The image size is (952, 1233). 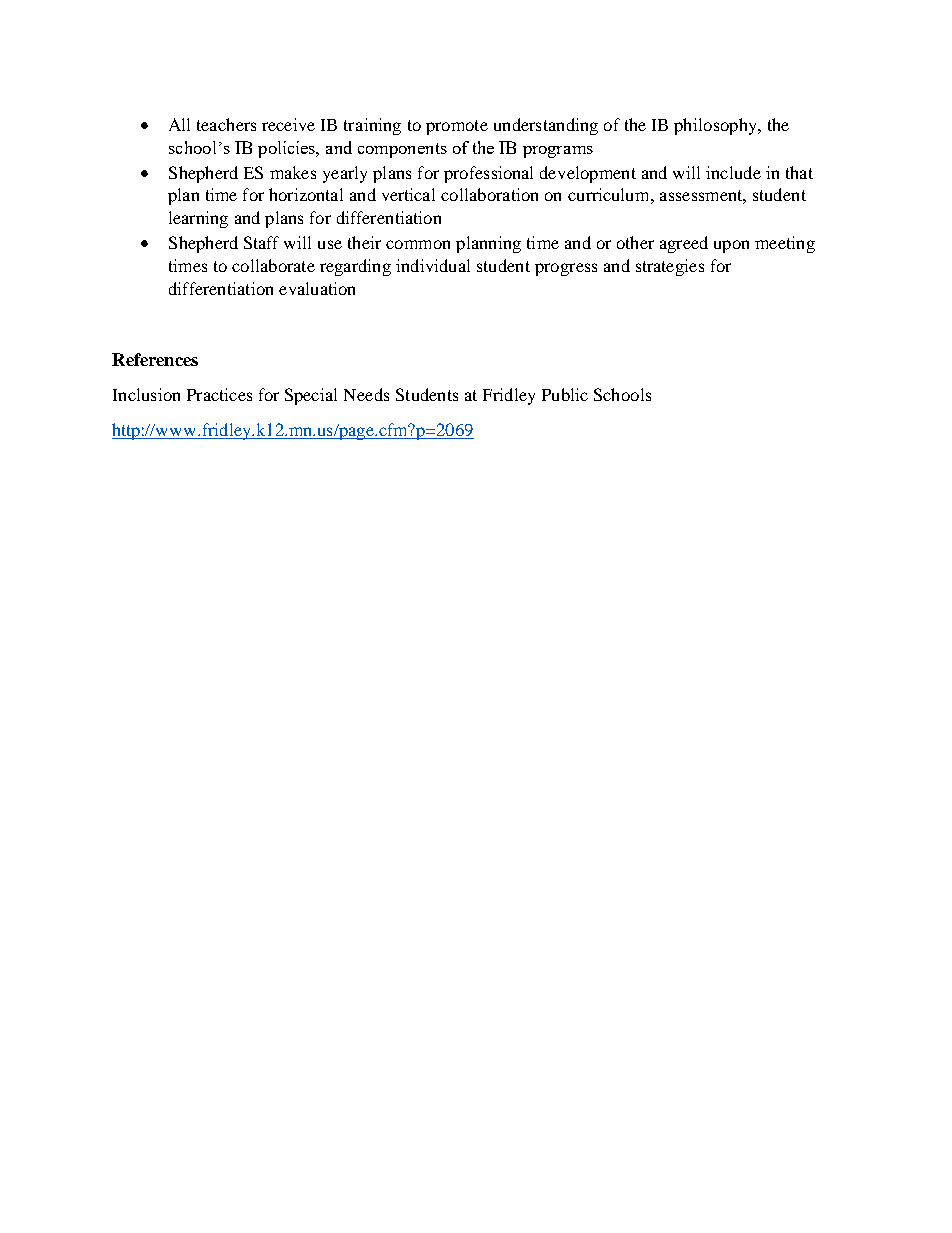 What do you see at coordinates (433, 265) in the screenshot?
I see `individual` at bounding box center [433, 265].
